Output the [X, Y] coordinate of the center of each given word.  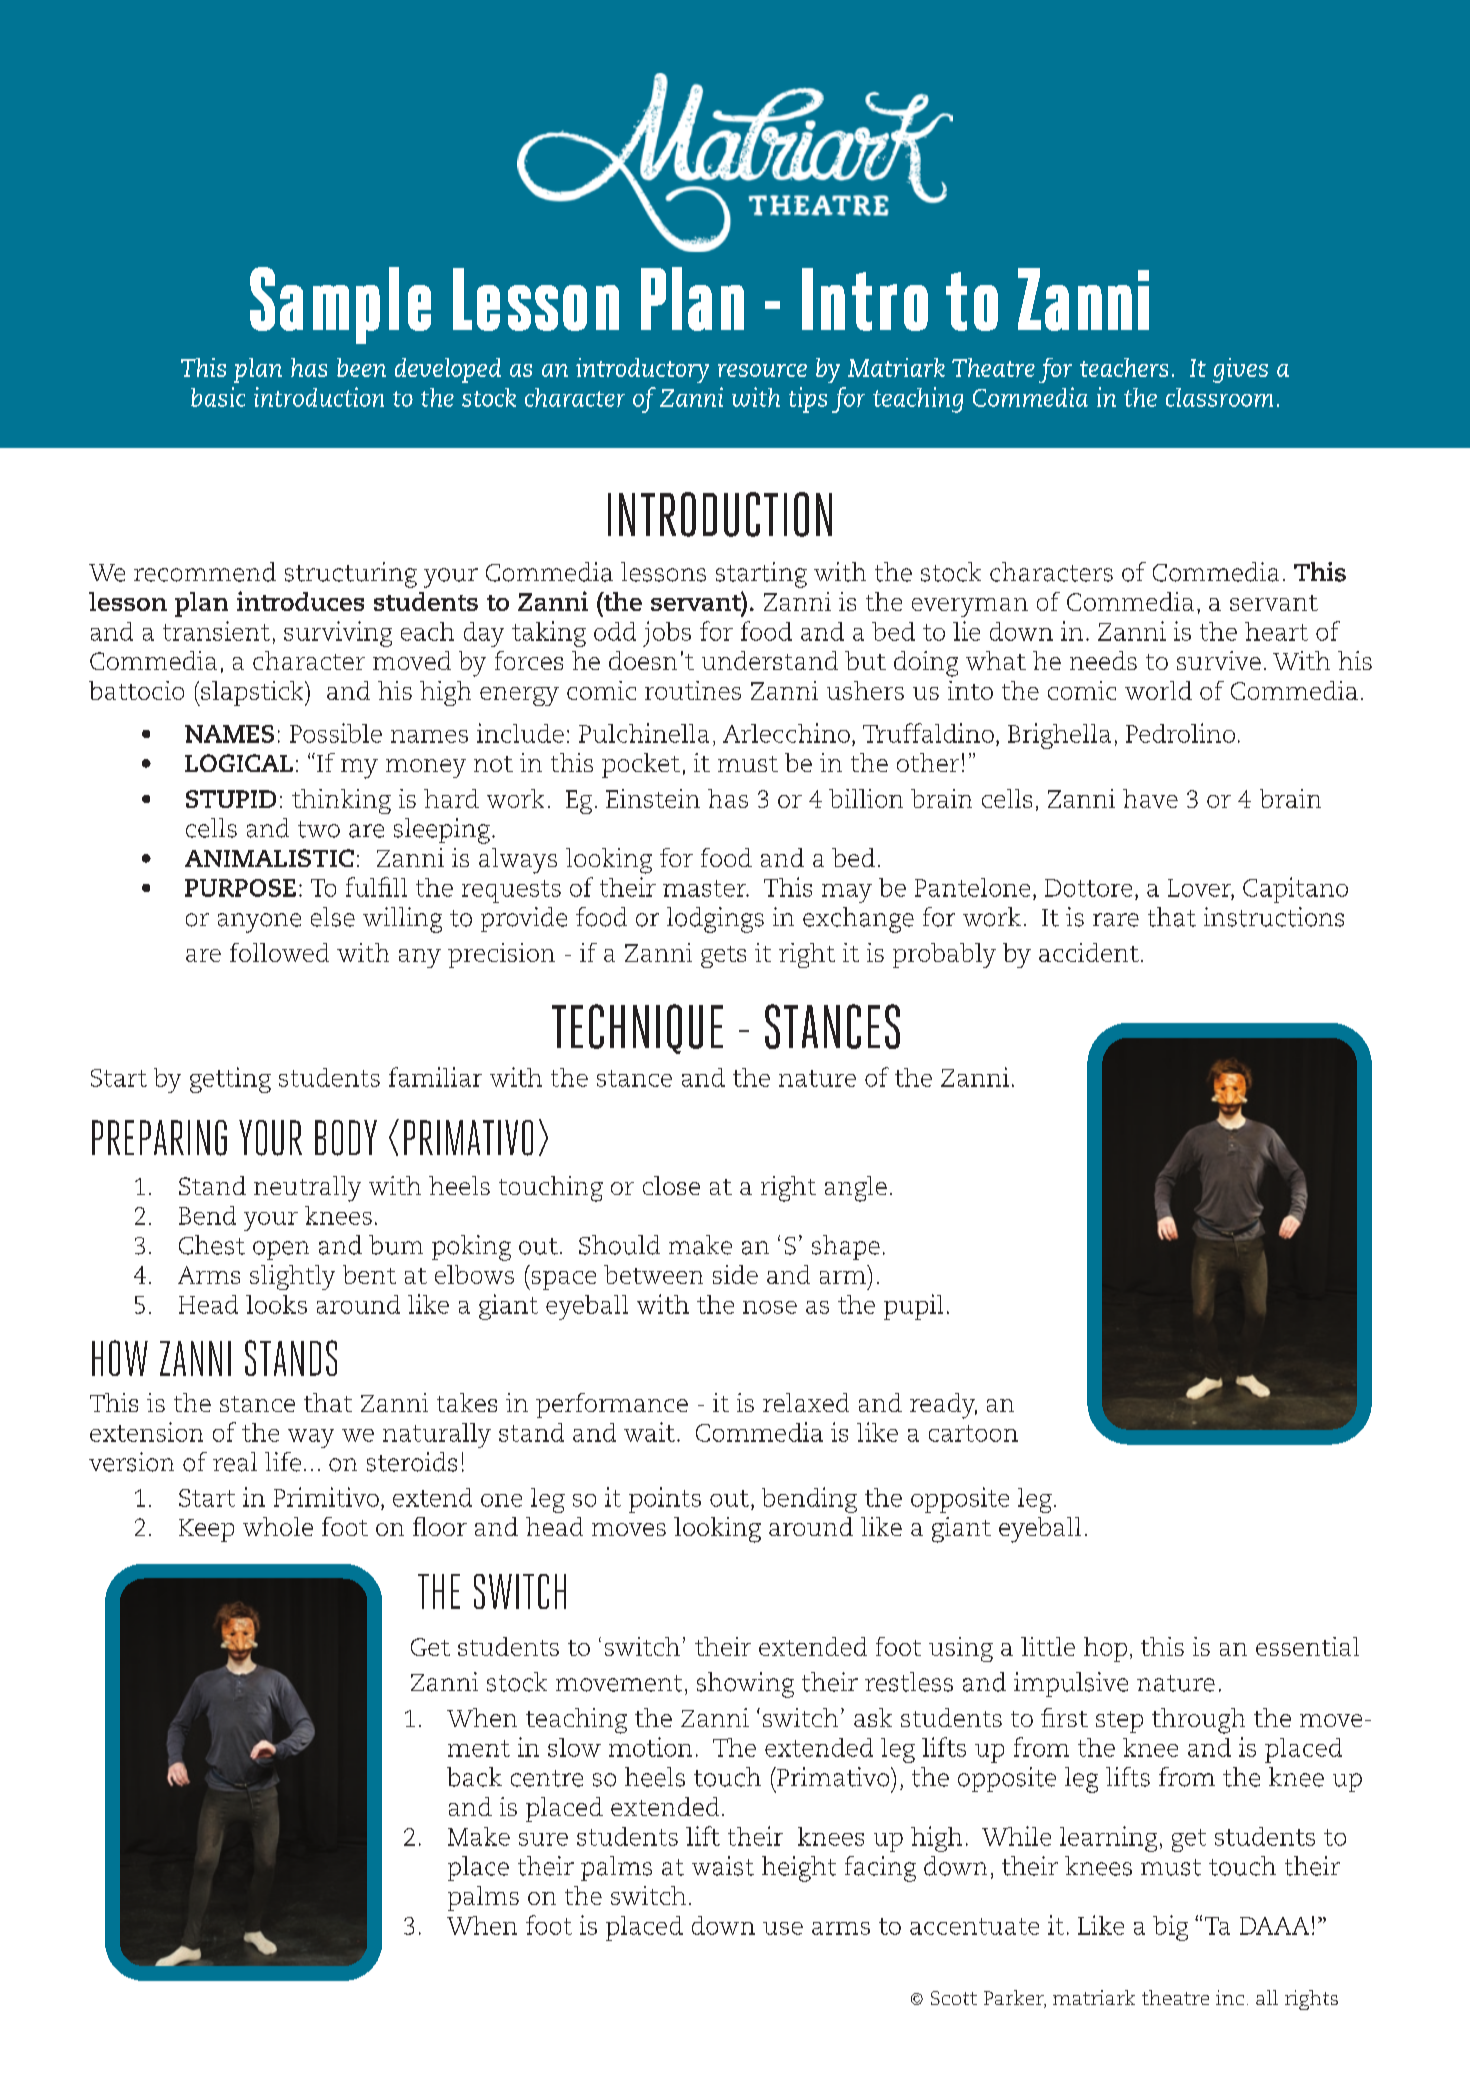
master [706, 888]
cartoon [973, 1433]
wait [649, 1432]
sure [543, 1839]
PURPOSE [240, 888]
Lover [1201, 889]
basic [218, 397]
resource [762, 370]
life [283, 1462]
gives [1240, 370]
